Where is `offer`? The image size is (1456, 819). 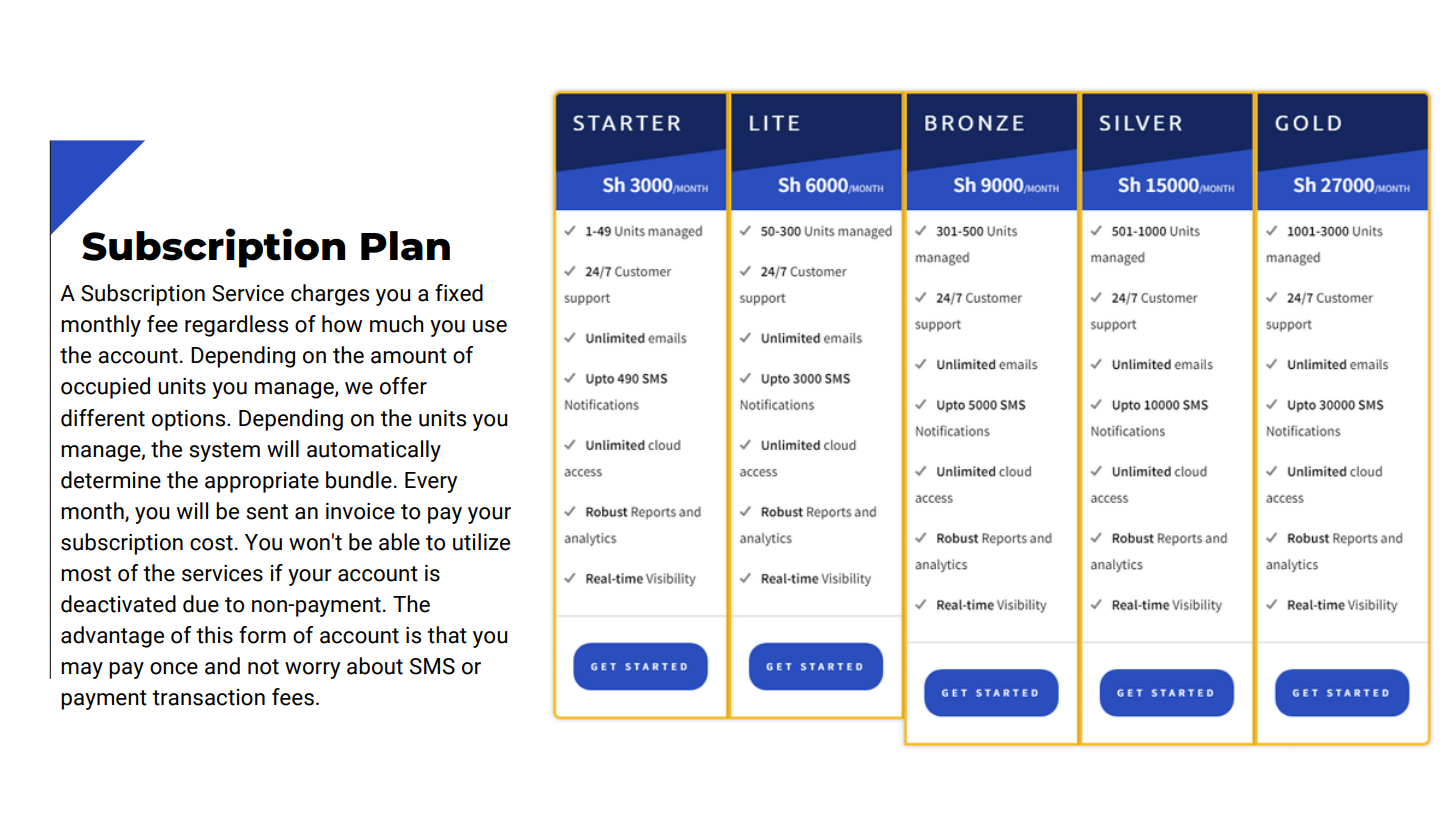
offer is located at coordinates (403, 386).
